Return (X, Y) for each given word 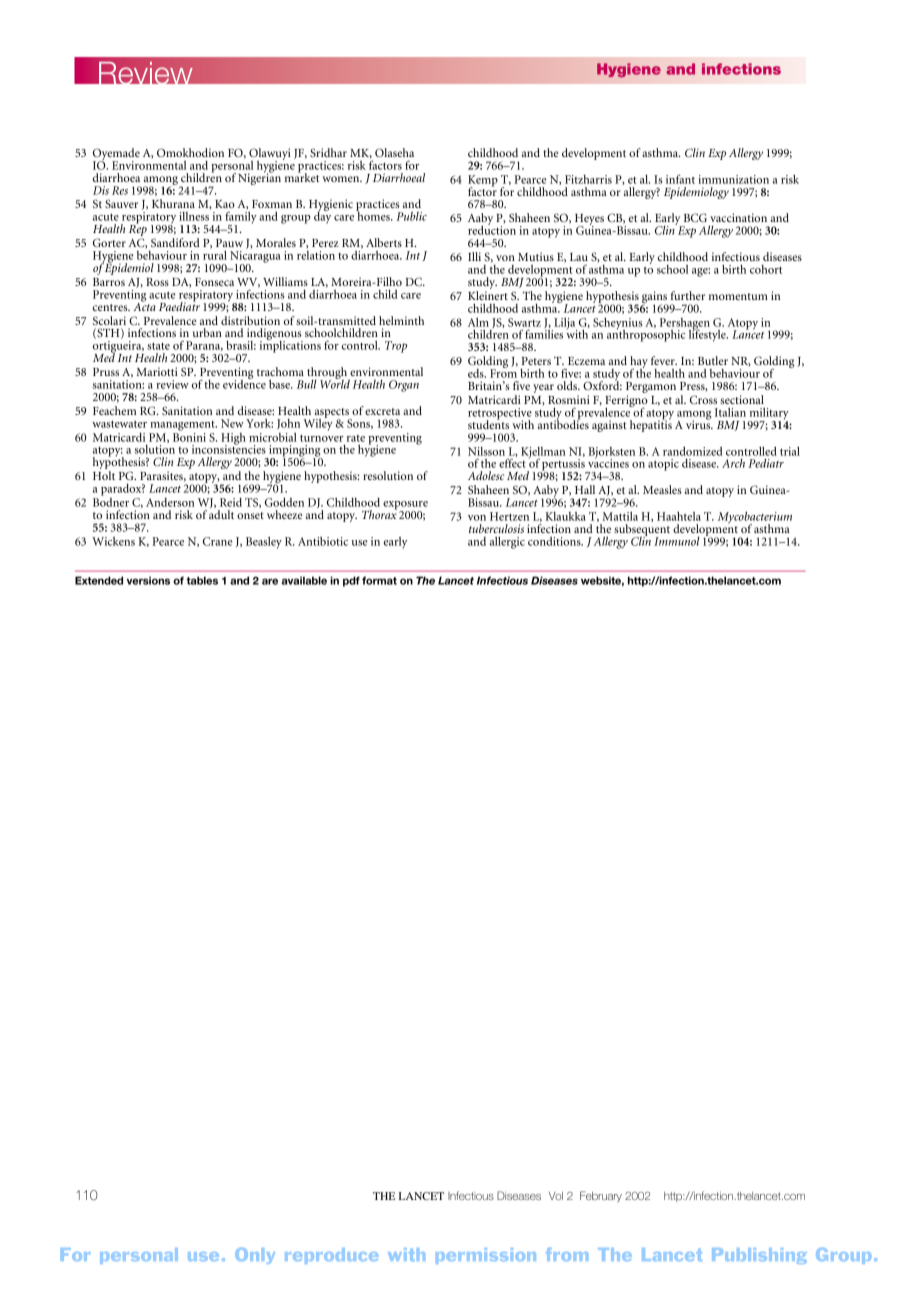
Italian (730, 412)
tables (202, 580)
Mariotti (157, 371)
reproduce (331, 1256)
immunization (733, 179)
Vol (556, 1196)
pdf (351, 581)
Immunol (677, 541)
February (601, 1196)
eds (477, 373)
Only (255, 1256)
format (379, 580)
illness (194, 215)
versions (148, 580)
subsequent (642, 531)
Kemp (483, 182)
